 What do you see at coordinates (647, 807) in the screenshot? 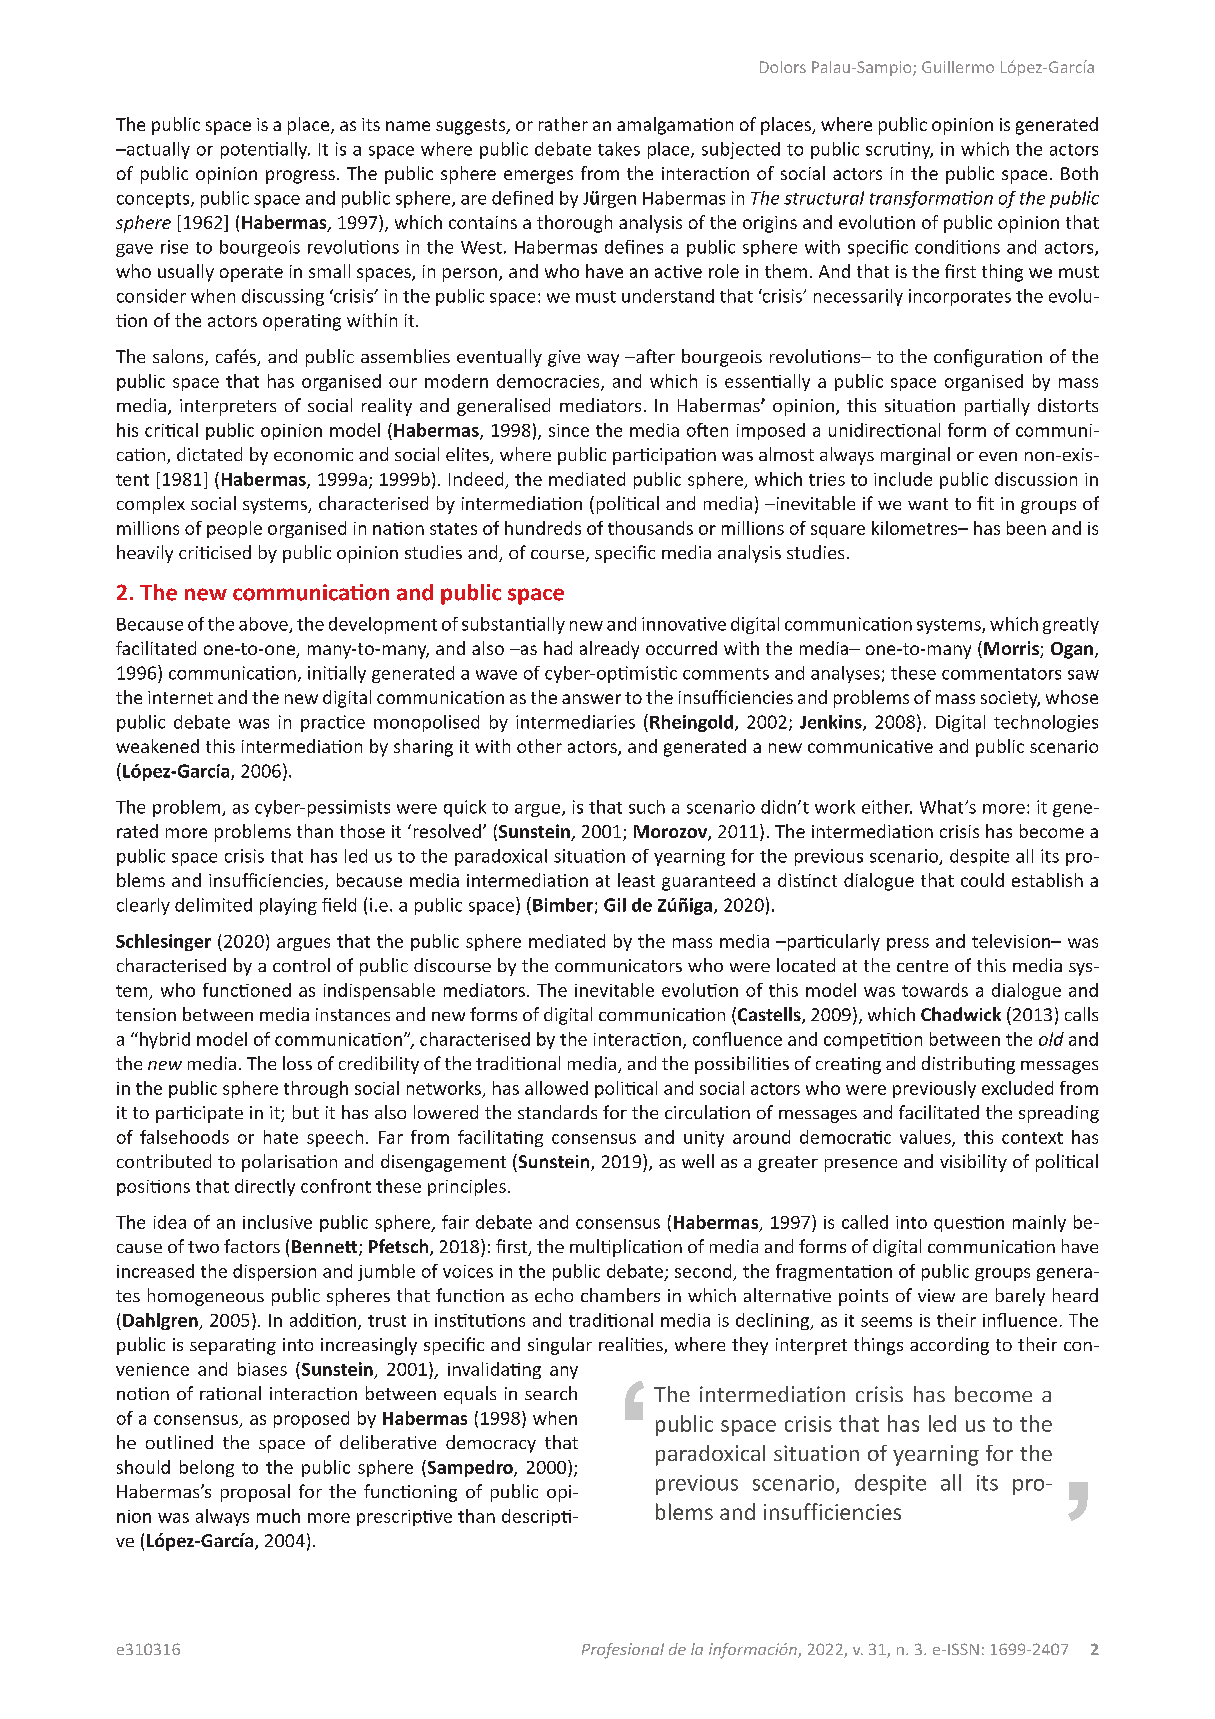
I see `such` at bounding box center [647, 807].
